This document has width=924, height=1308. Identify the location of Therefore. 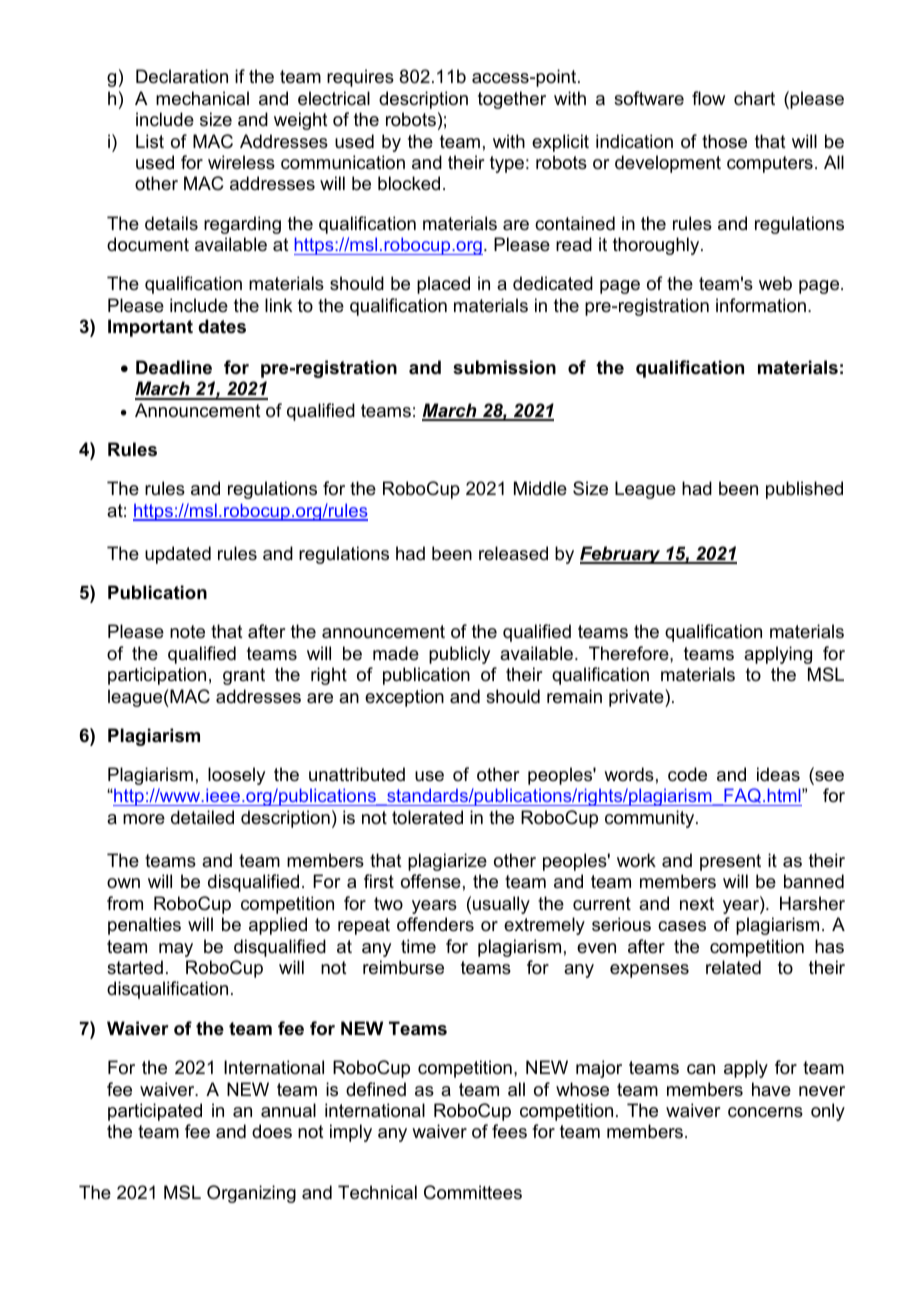
(630, 653).
